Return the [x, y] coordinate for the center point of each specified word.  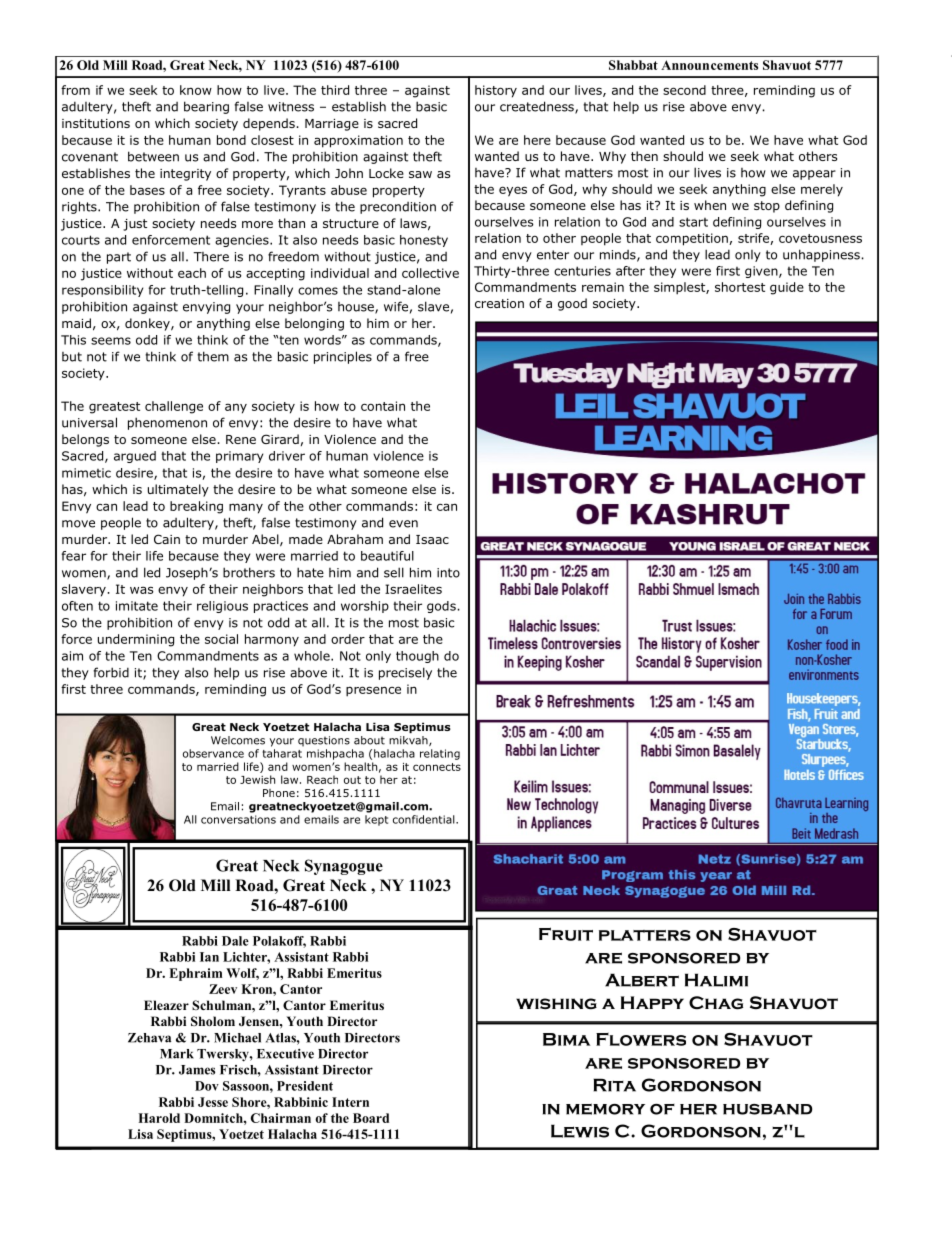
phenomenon [167, 423]
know [196, 90]
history [496, 91]
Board [371, 1118]
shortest [740, 287]
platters [645, 935]
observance [213, 753]
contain [383, 406]
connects [437, 767]
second [684, 90]
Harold [159, 1118]
